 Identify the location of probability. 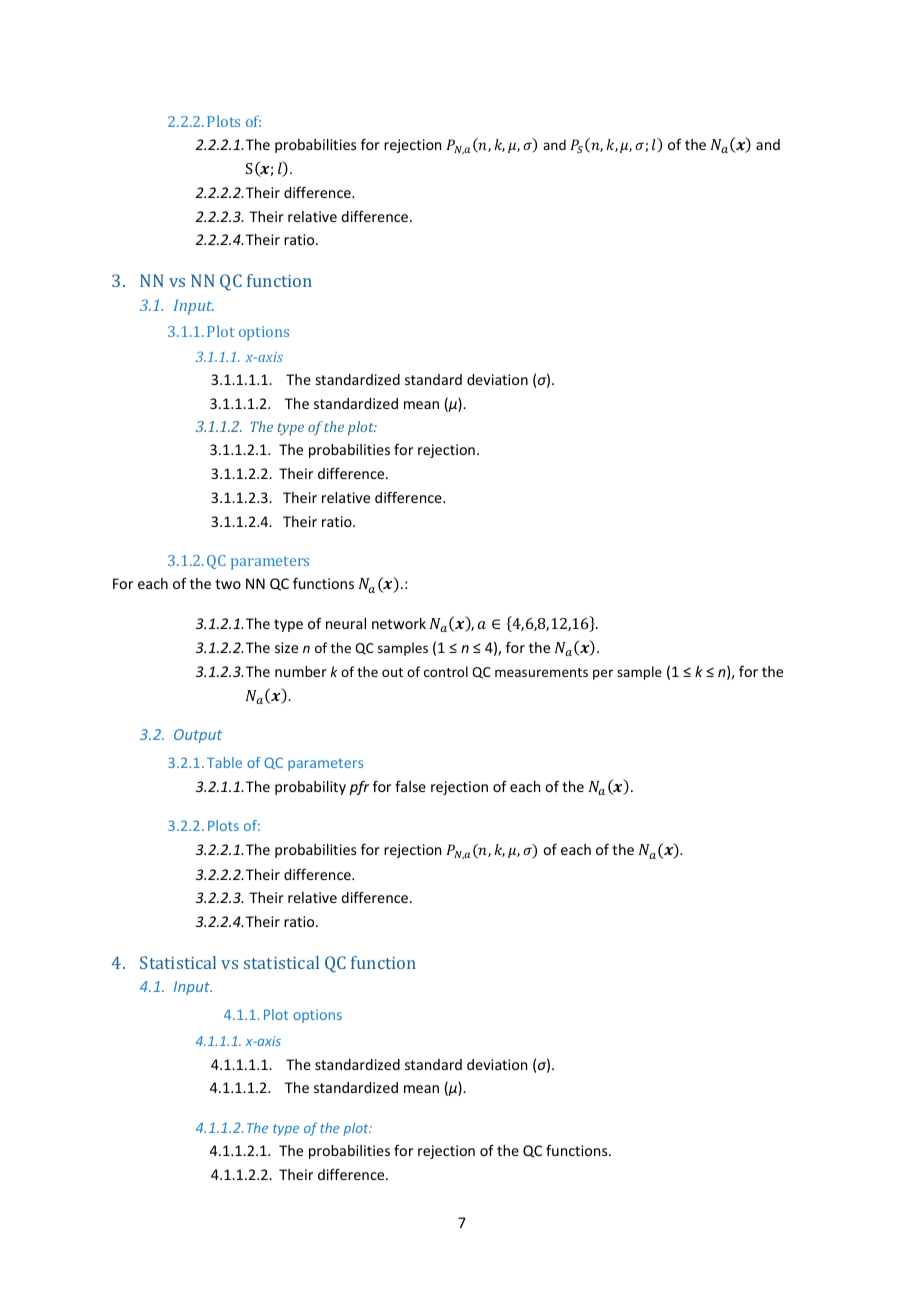
(310, 788).
